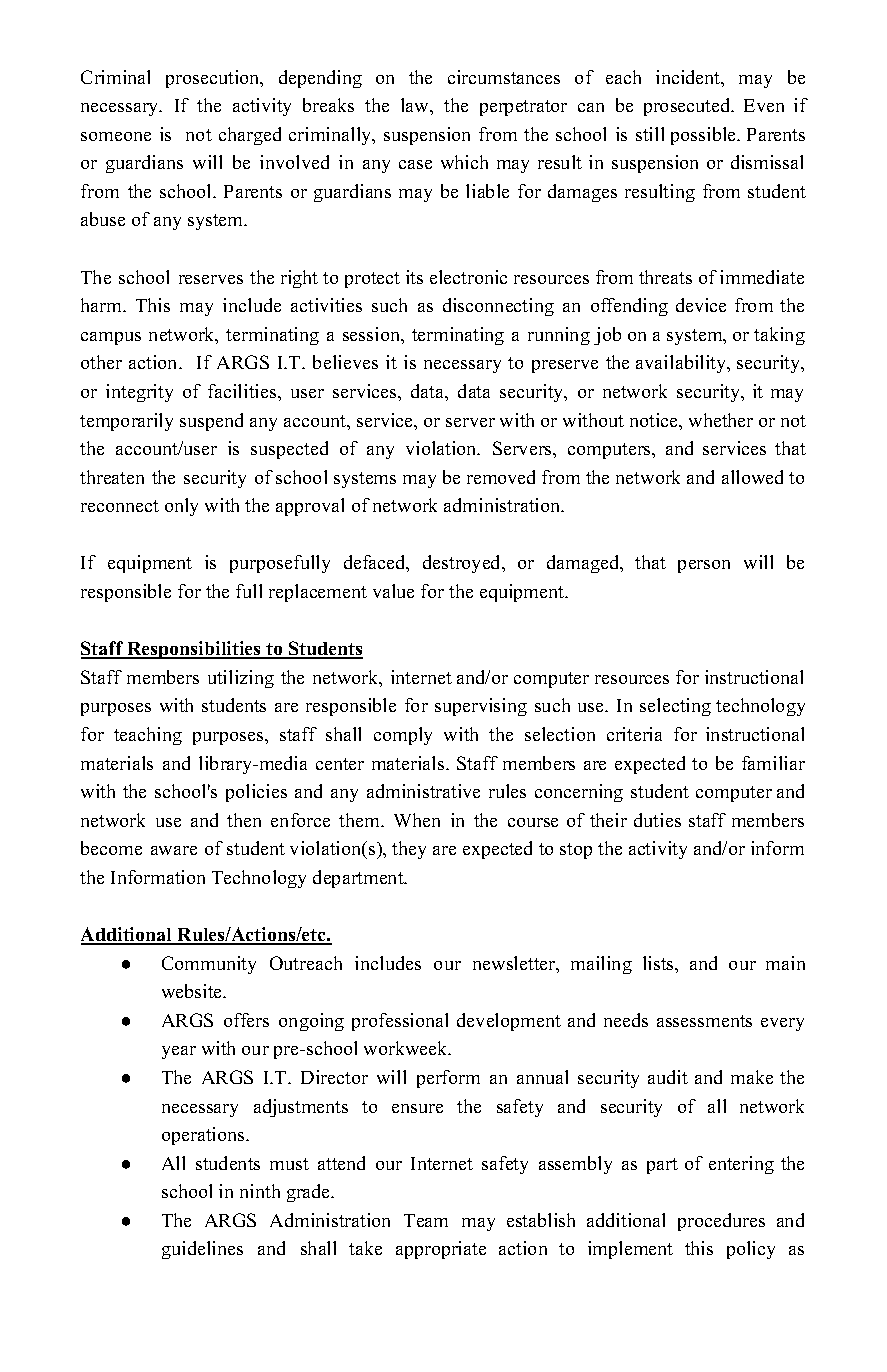  I want to click on procedures, so click(721, 1222).
